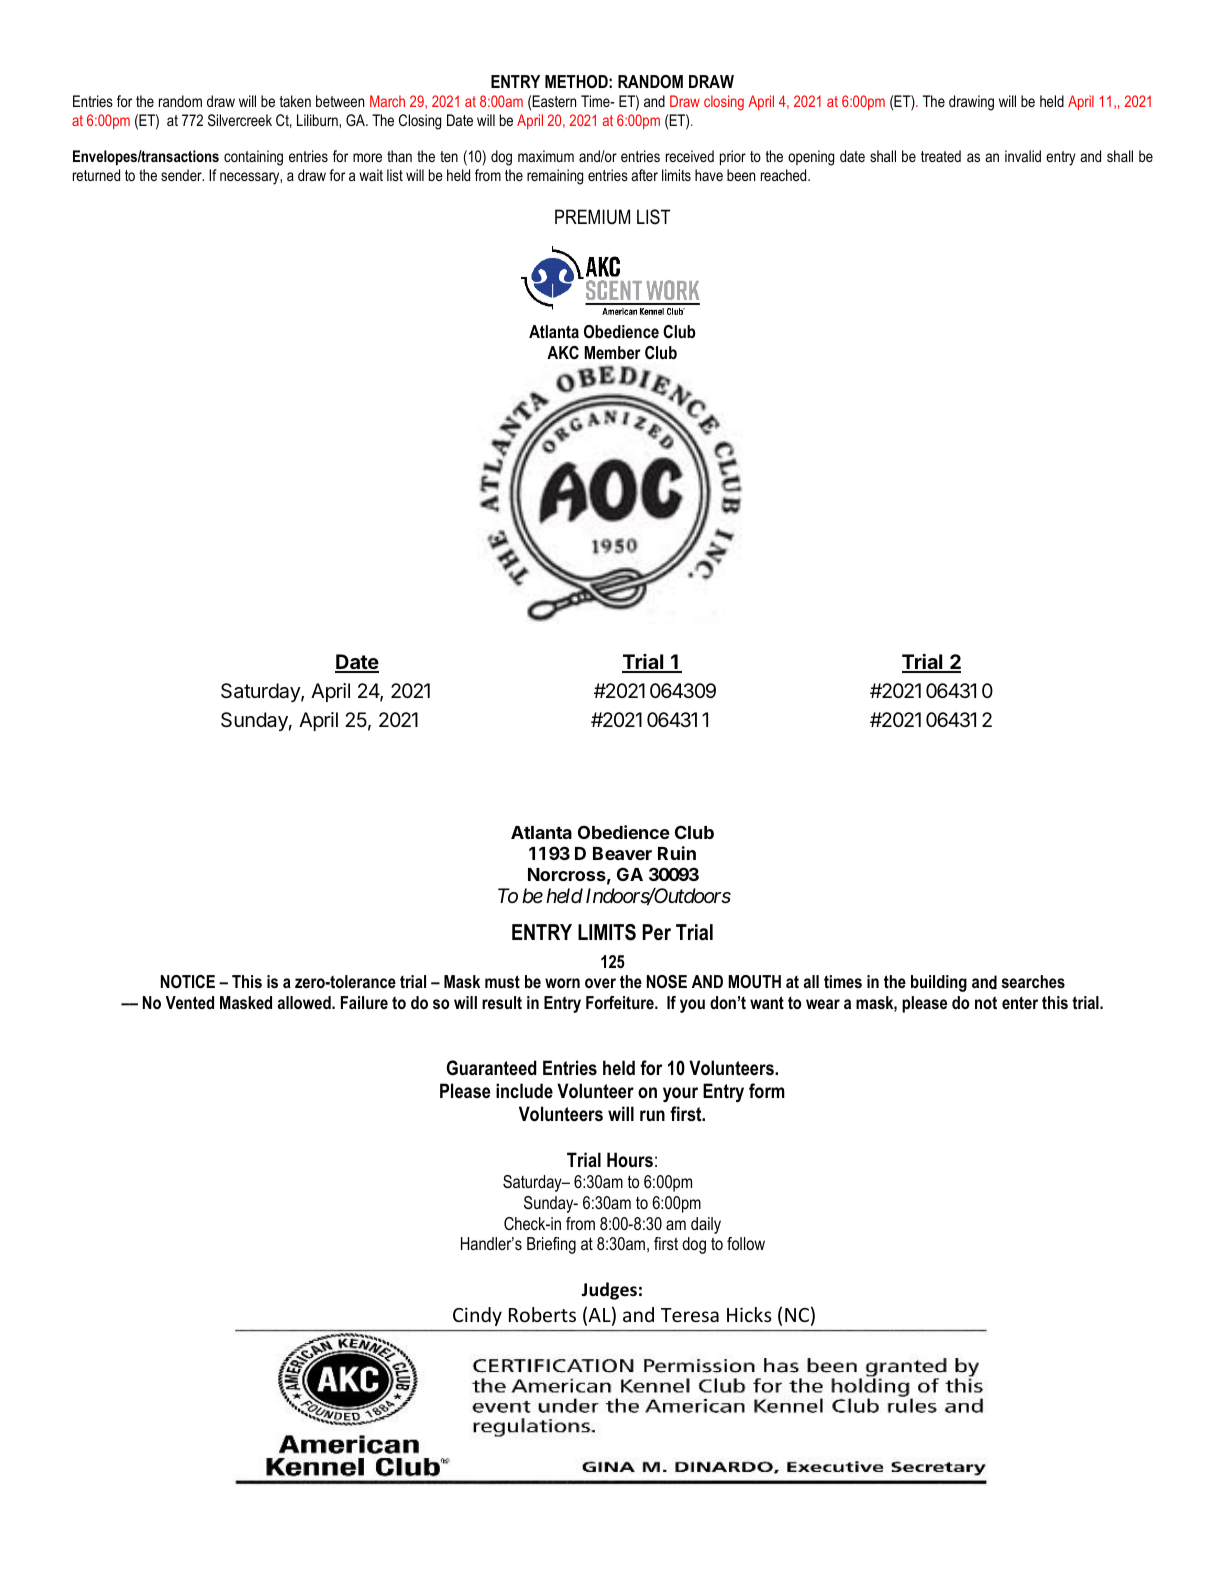 The width and height of the screenshot is (1225, 1586). Describe the element at coordinates (749, 1314) in the screenshot. I see `Hicks` at that location.
